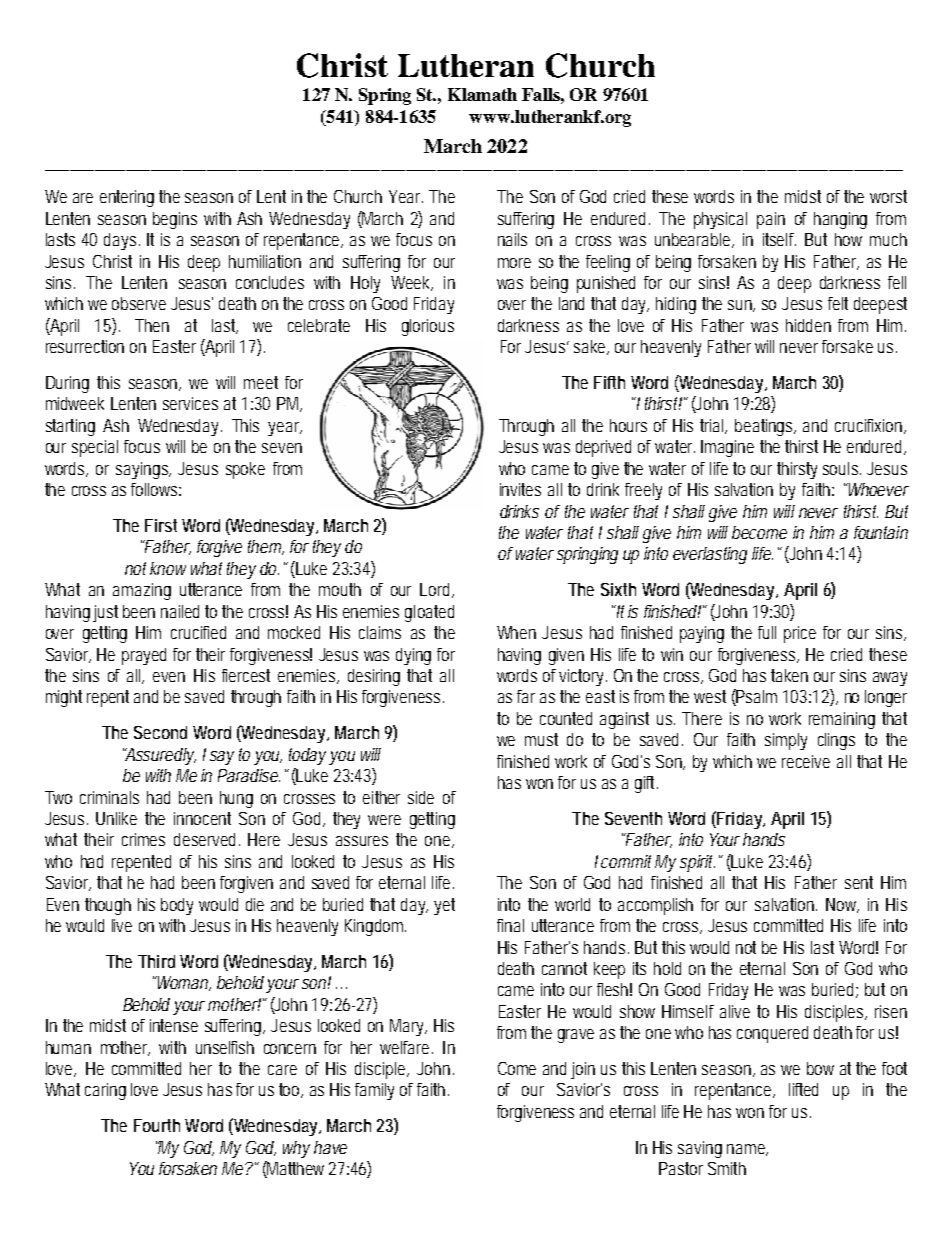  I want to click on souls, so click(842, 468).
